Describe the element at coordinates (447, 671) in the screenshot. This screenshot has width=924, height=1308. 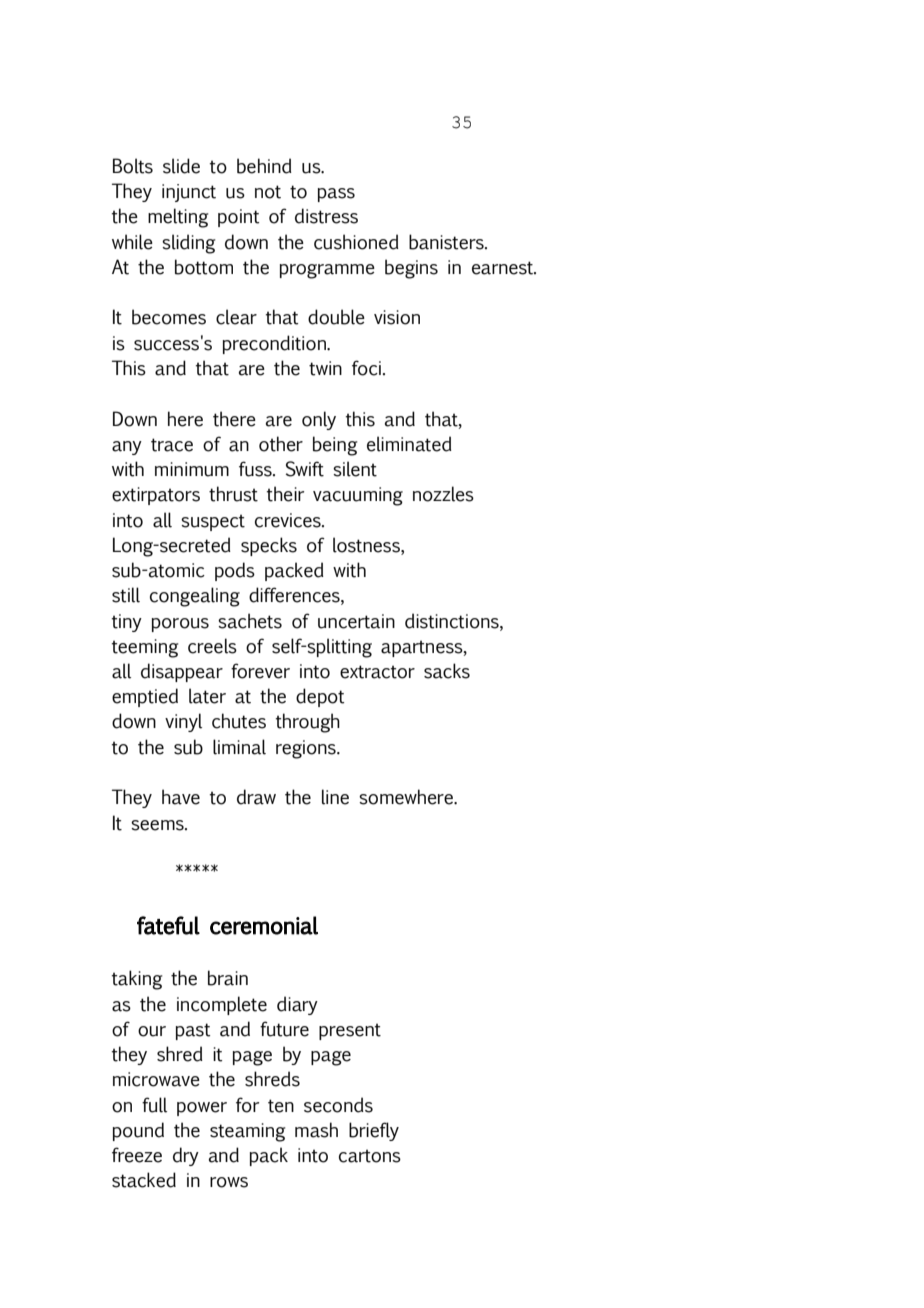
I see `sacks` at that location.
